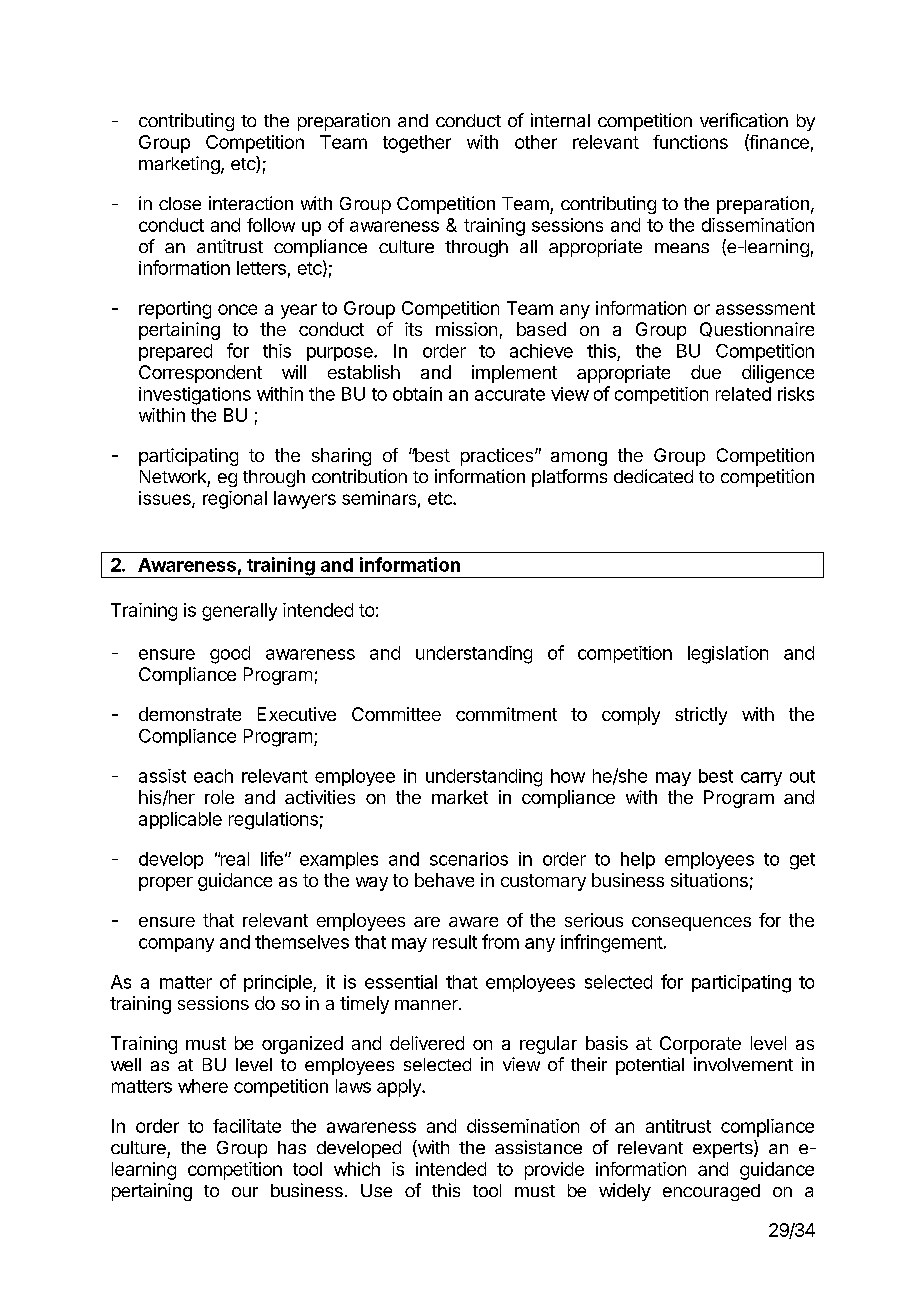 Image resolution: width=924 pixels, height=1308 pixels. I want to click on close, so click(180, 203).
